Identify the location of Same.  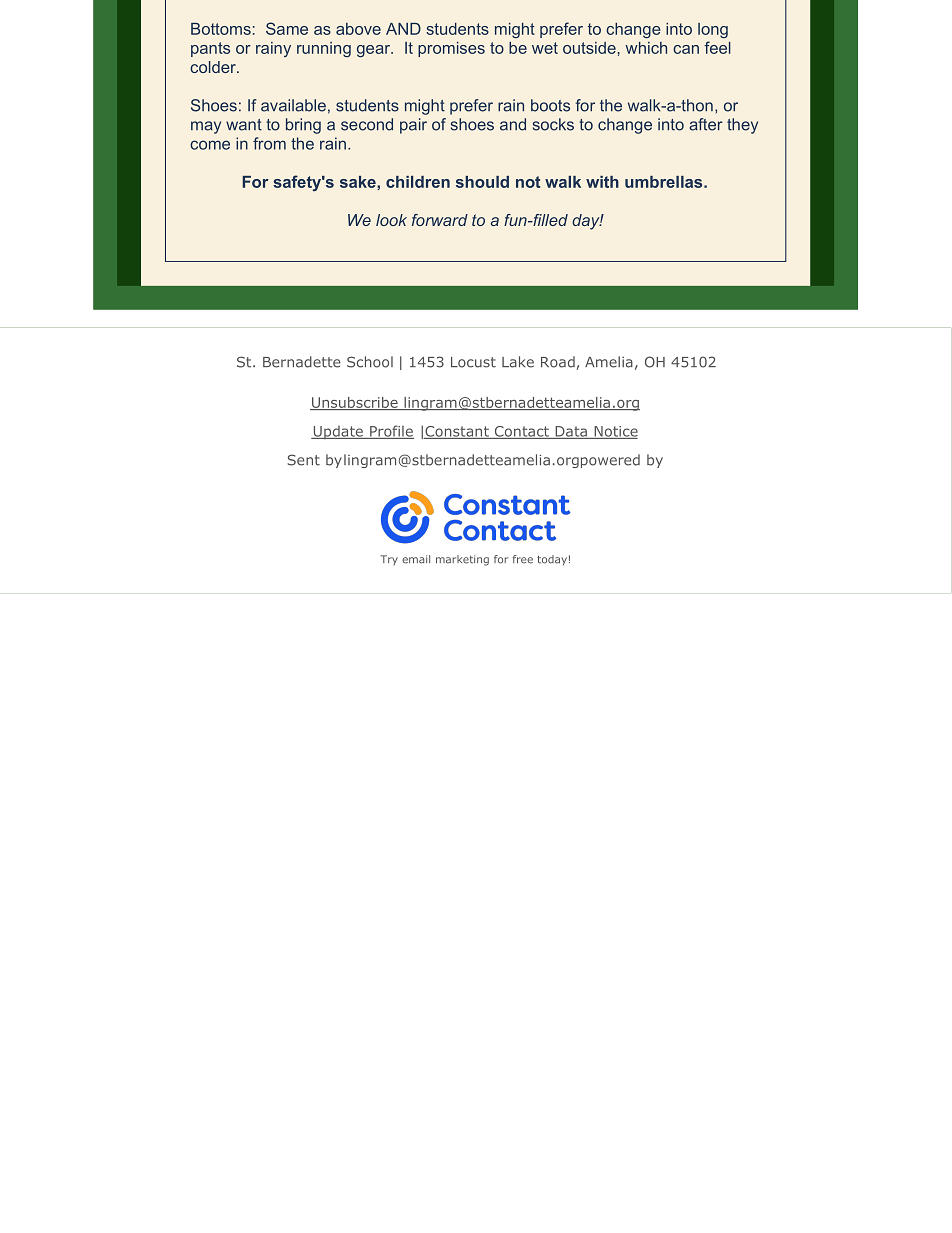
(287, 28).
